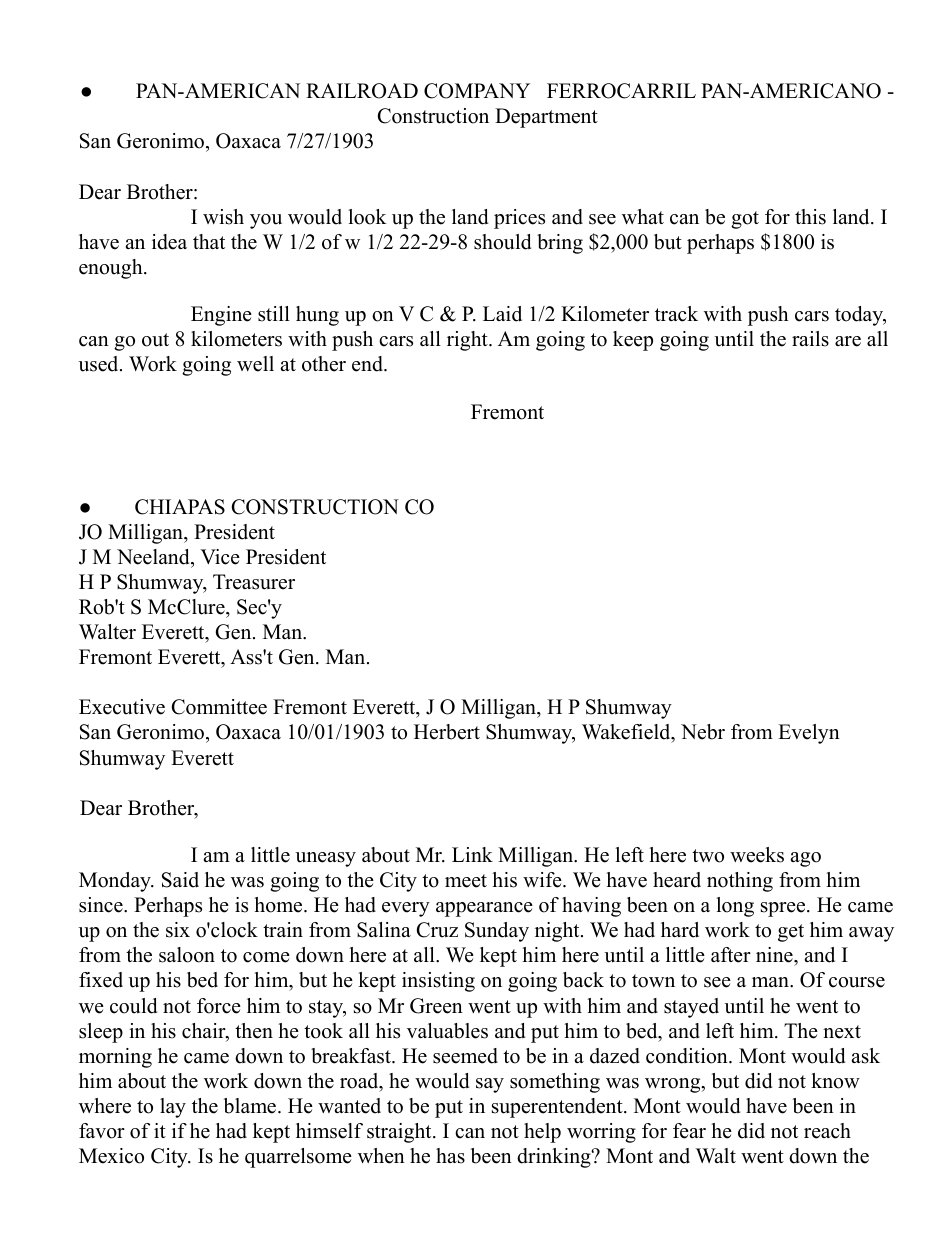 The width and height of the image is (952, 1233). Describe the element at coordinates (810, 339) in the image. I see `rails` at that location.
